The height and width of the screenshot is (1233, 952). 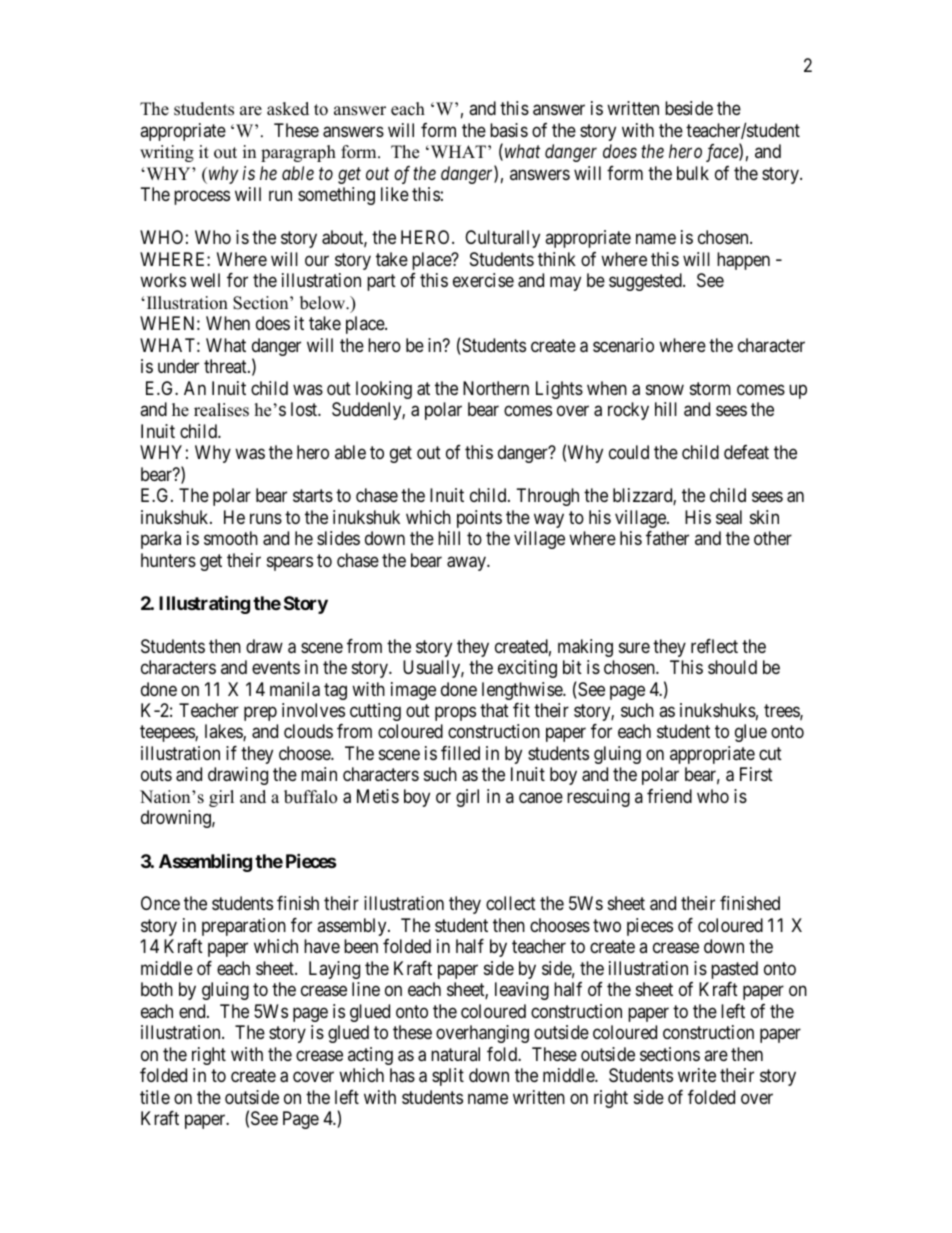 What do you see at coordinates (693, 173) in the screenshot?
I see `bulk` at bounding box center [693, 173].
